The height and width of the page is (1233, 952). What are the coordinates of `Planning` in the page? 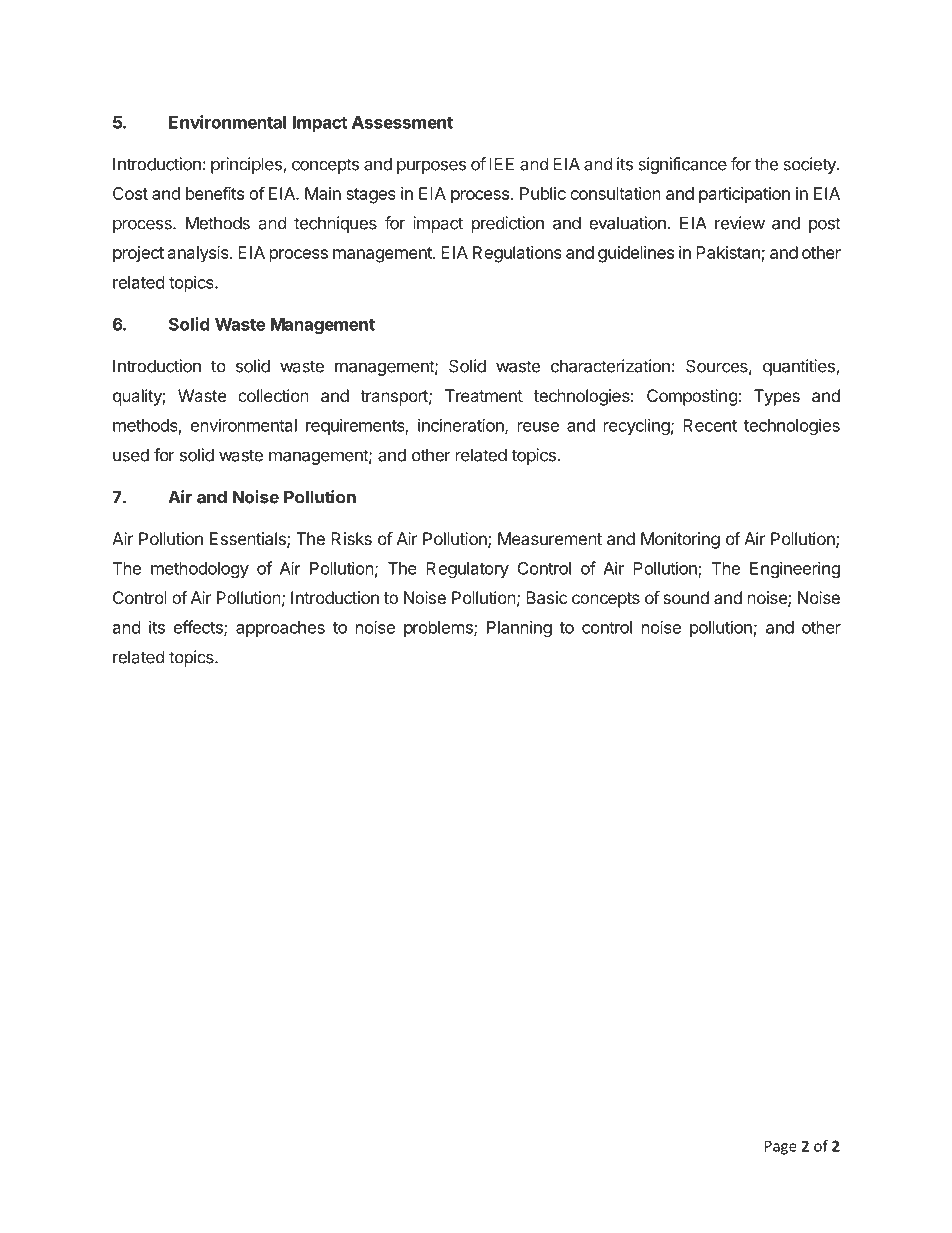 It's located at (519, 628).
